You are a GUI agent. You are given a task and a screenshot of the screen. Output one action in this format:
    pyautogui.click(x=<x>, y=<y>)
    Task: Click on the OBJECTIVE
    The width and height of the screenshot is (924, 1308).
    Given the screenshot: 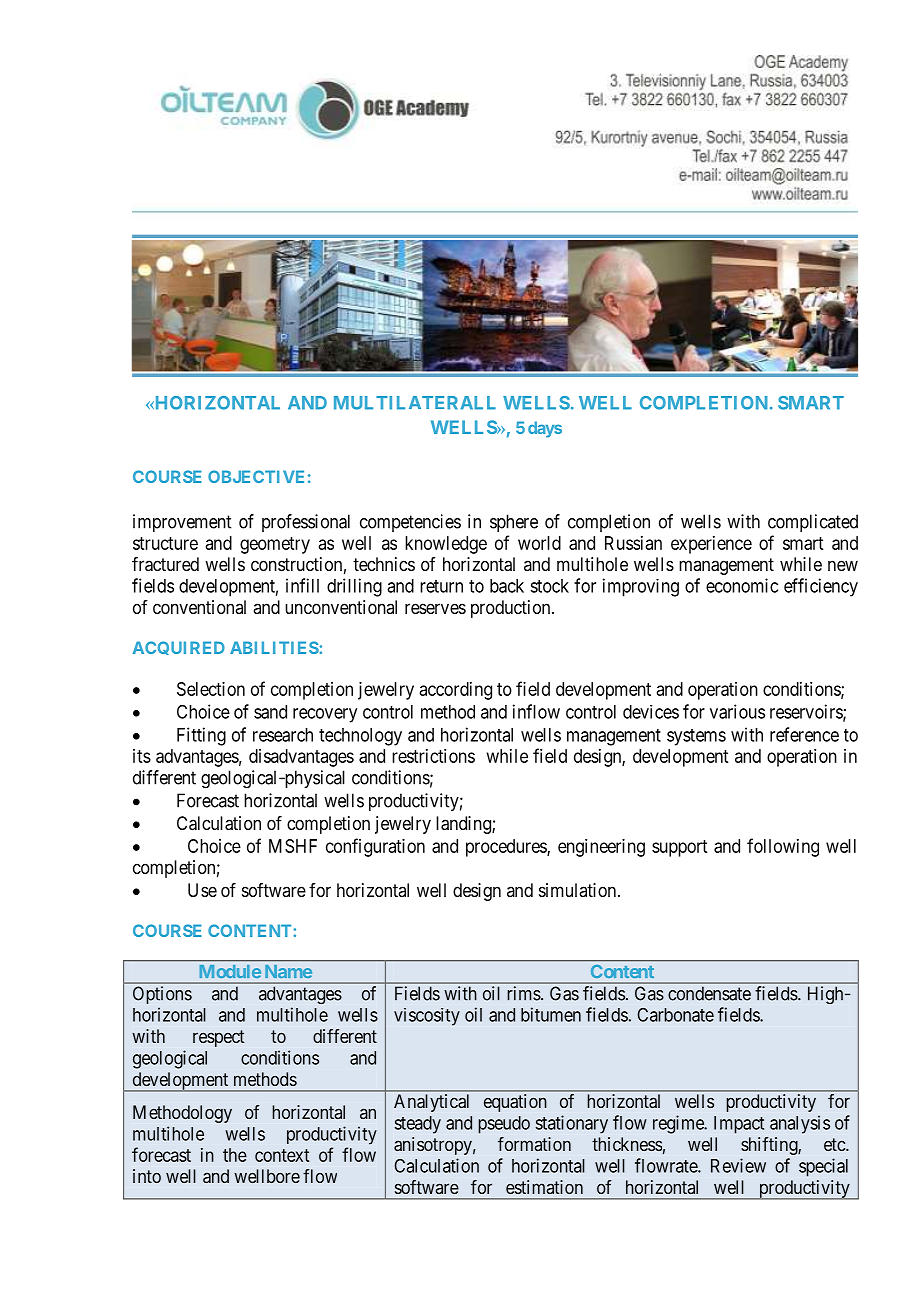 What is the action you would take?
    pyautogui.click(x=256, y=476)
